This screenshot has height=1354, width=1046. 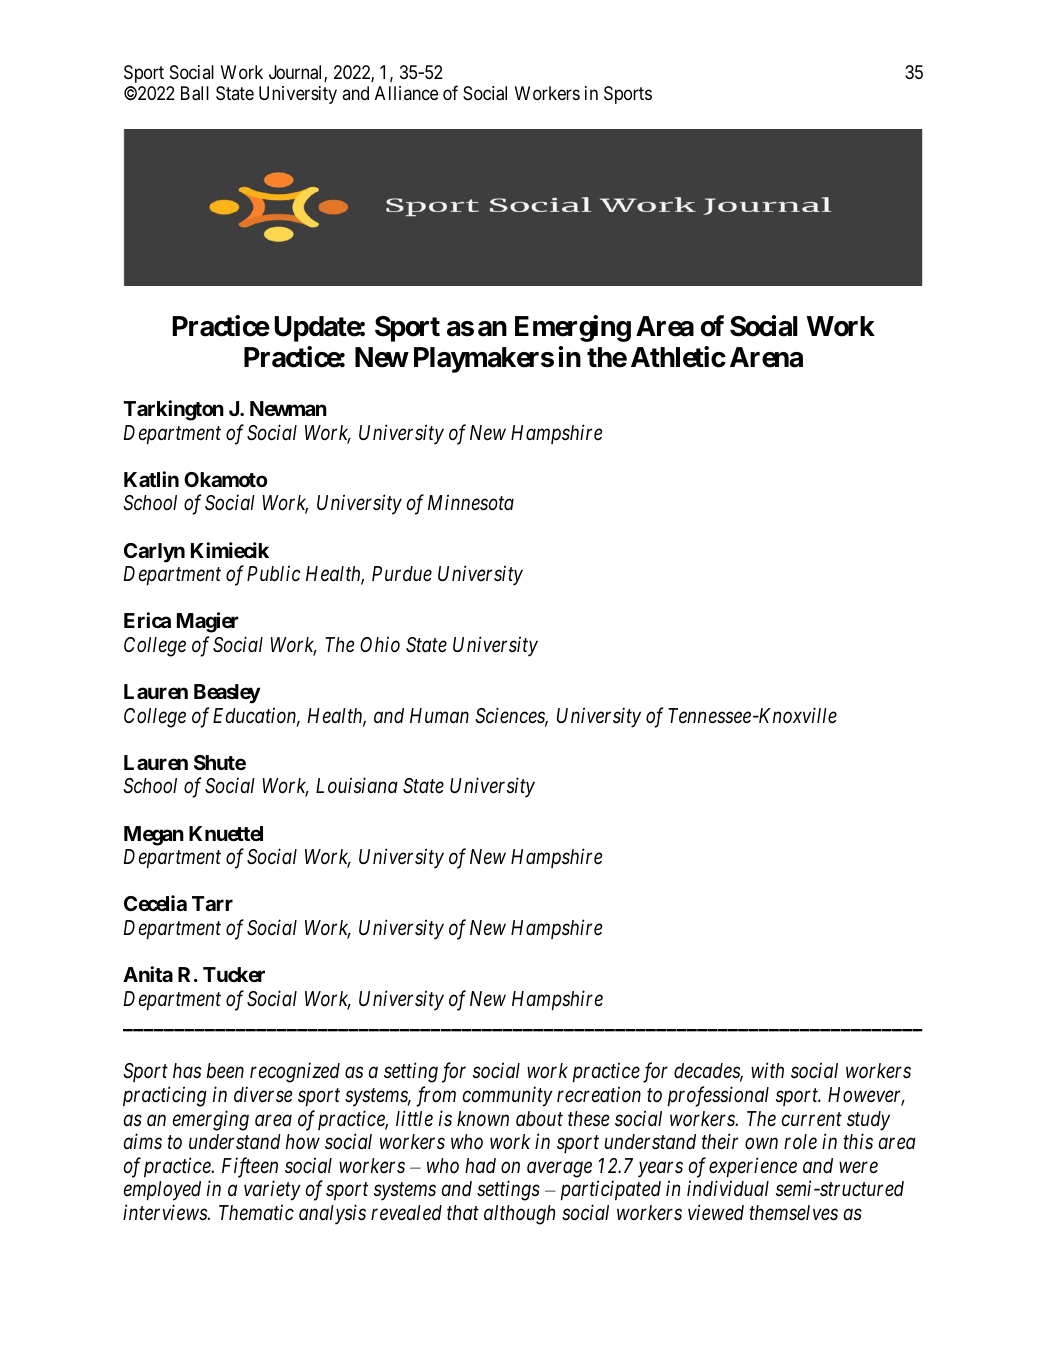 I want to click on Beasley, so click(x=227, y=694).
